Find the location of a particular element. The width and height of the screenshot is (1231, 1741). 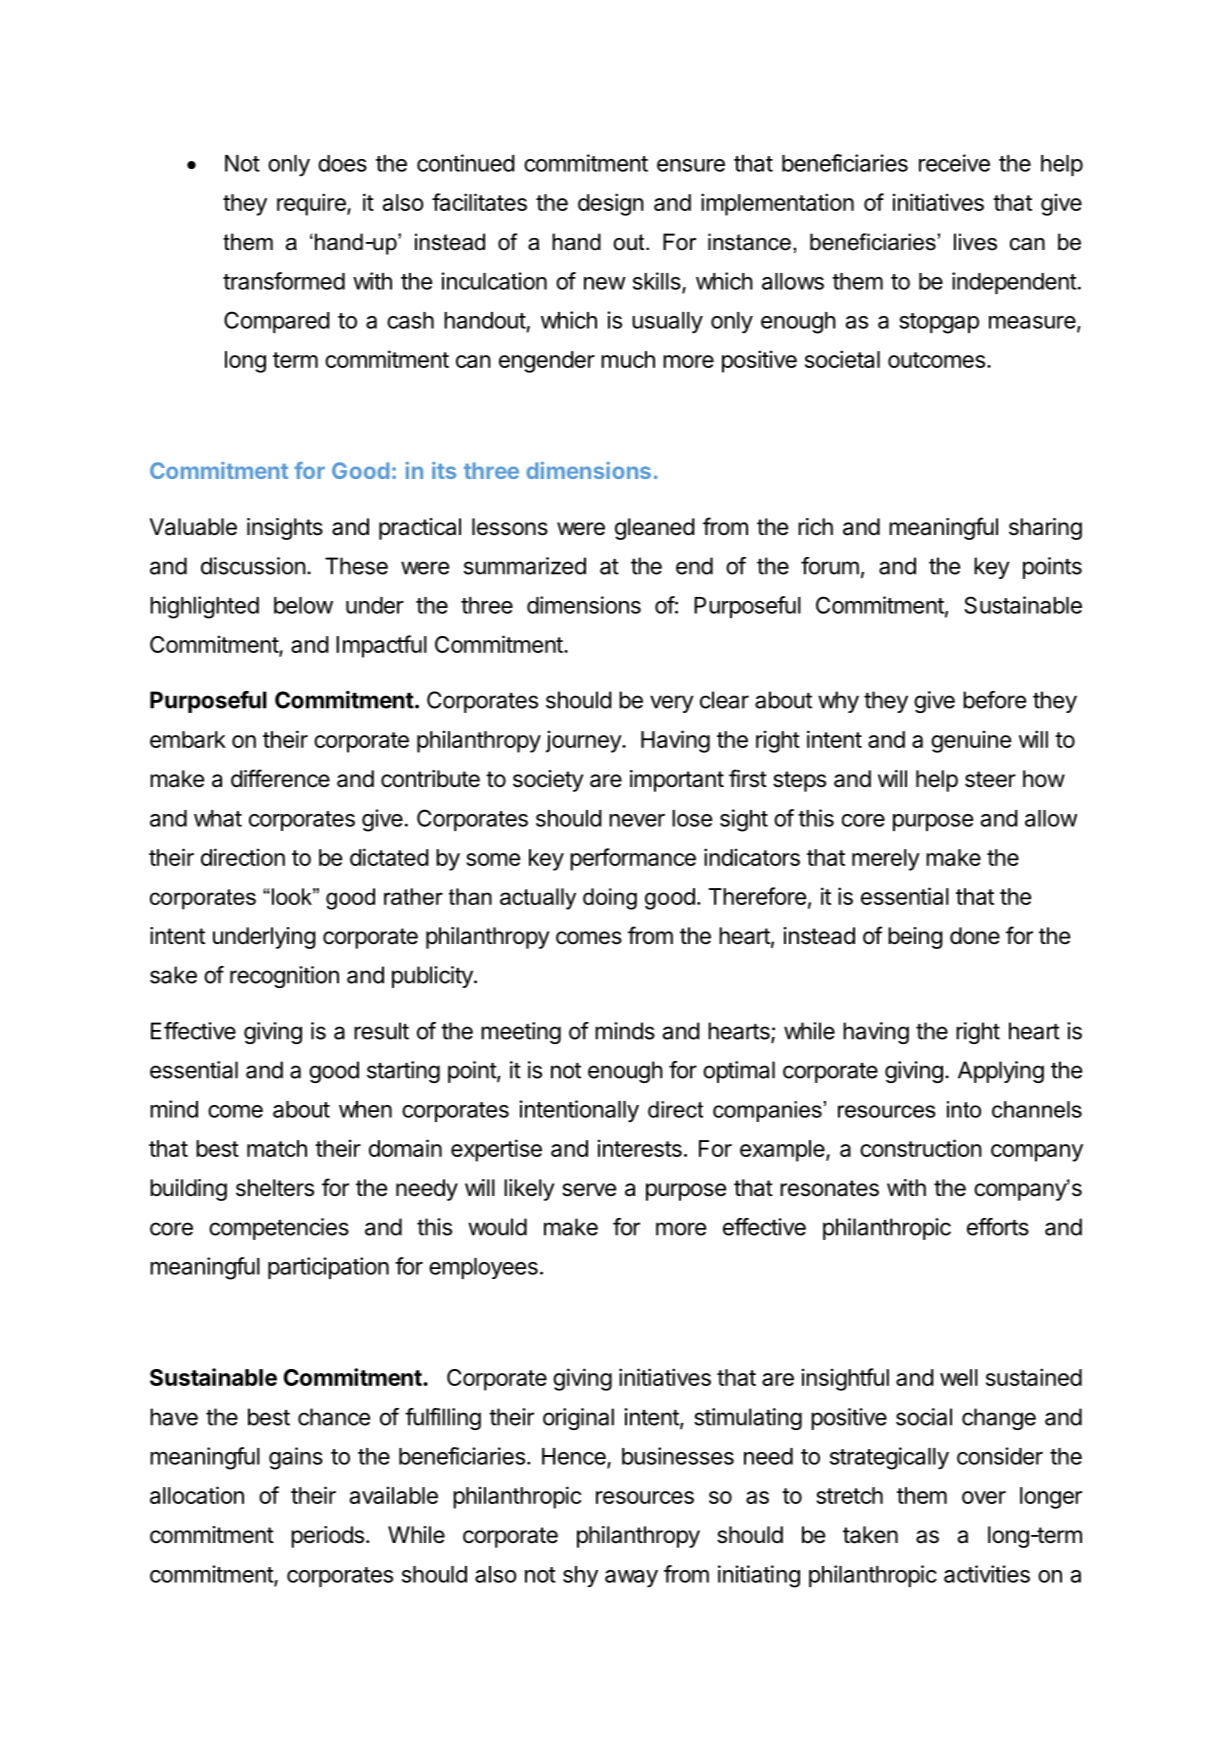

design is located at coordinates (611, 204).
